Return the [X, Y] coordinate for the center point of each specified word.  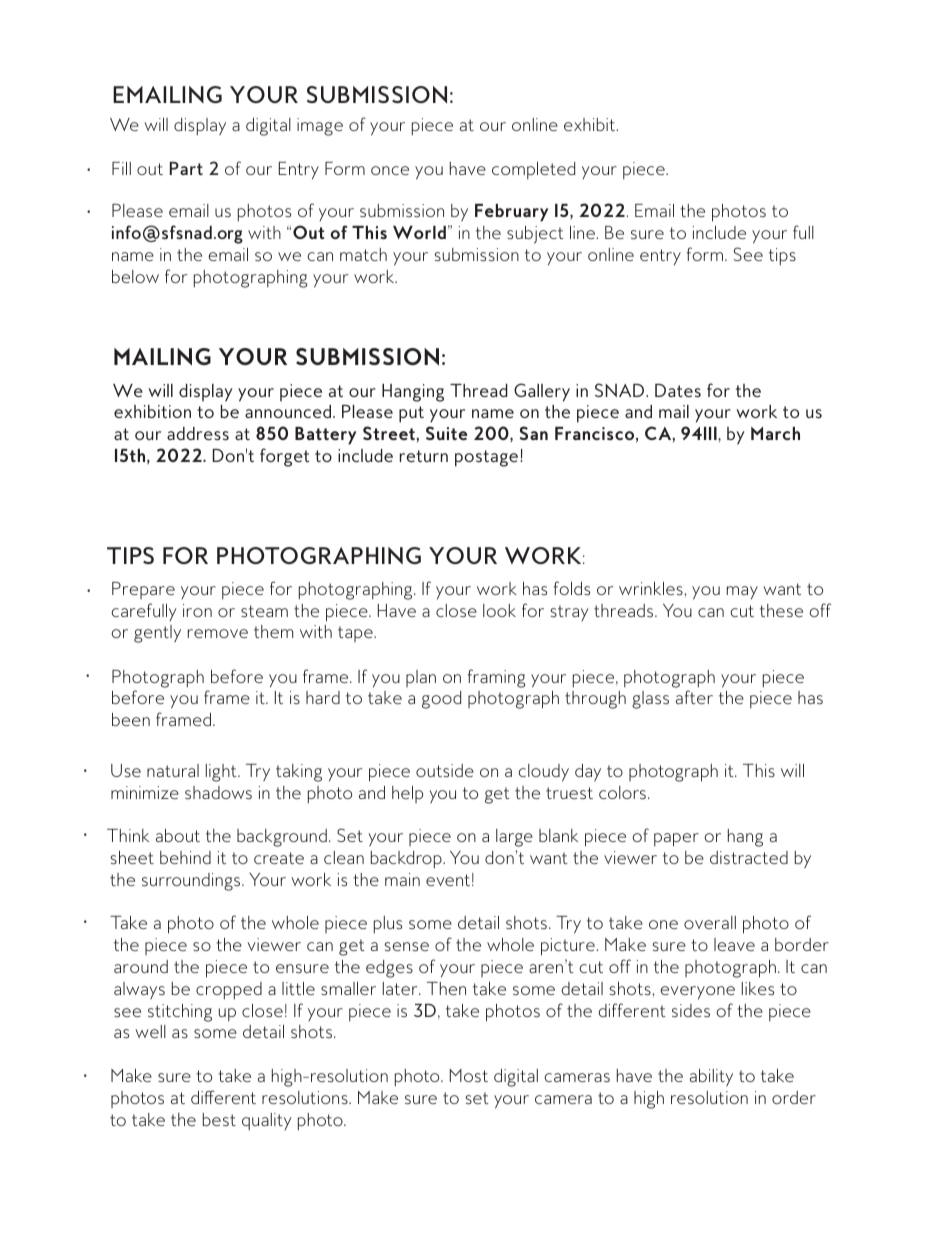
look [499, 610]
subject [535, 235]
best [219, 1119]
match [363, 254]
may [742, 592]
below [135, 276]
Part [186, 168]
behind [185, 857]
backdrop [407, 859]
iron [197, 610]
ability [711, 1077]
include [719, 232]
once [390, 170]
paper [676, 840]
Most [469, 1075]
